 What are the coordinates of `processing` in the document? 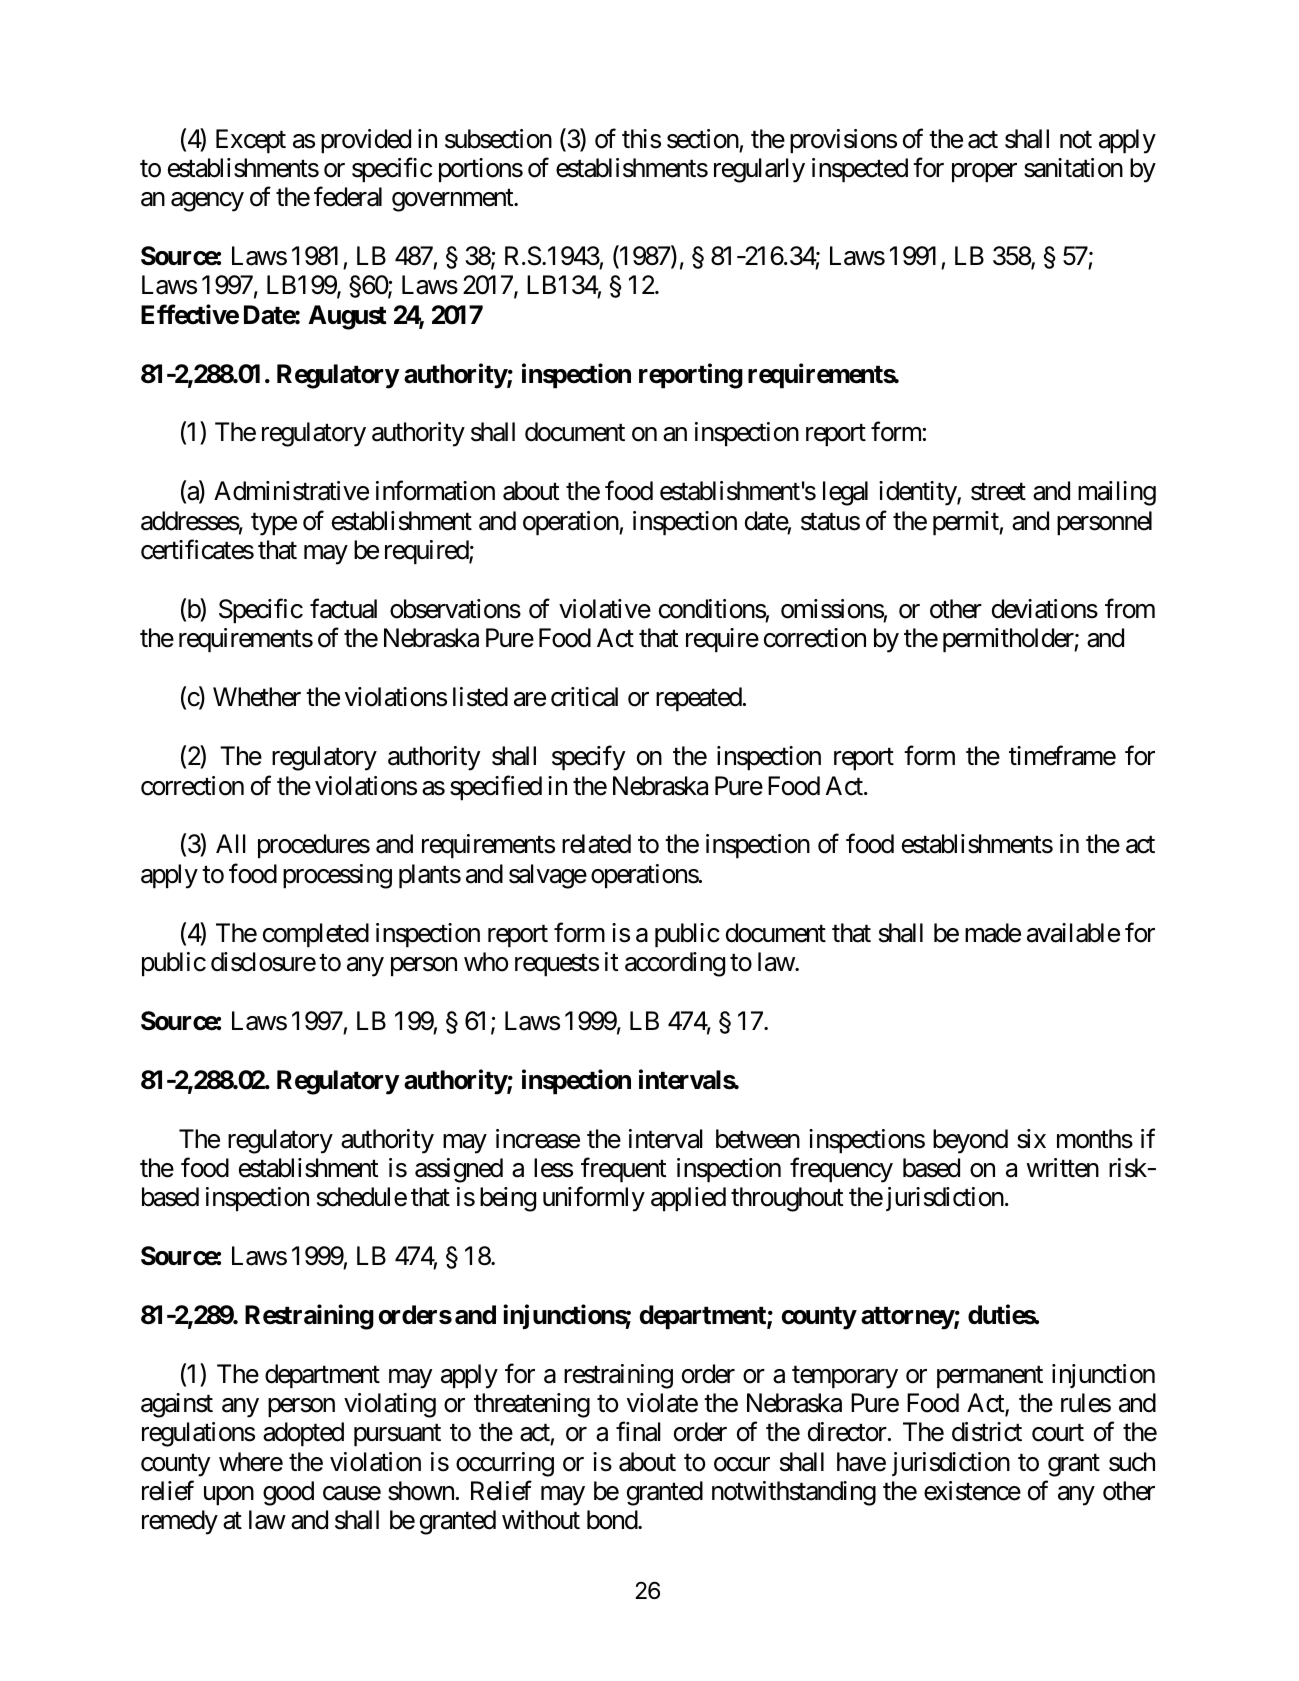 It's located at (337, 876).
